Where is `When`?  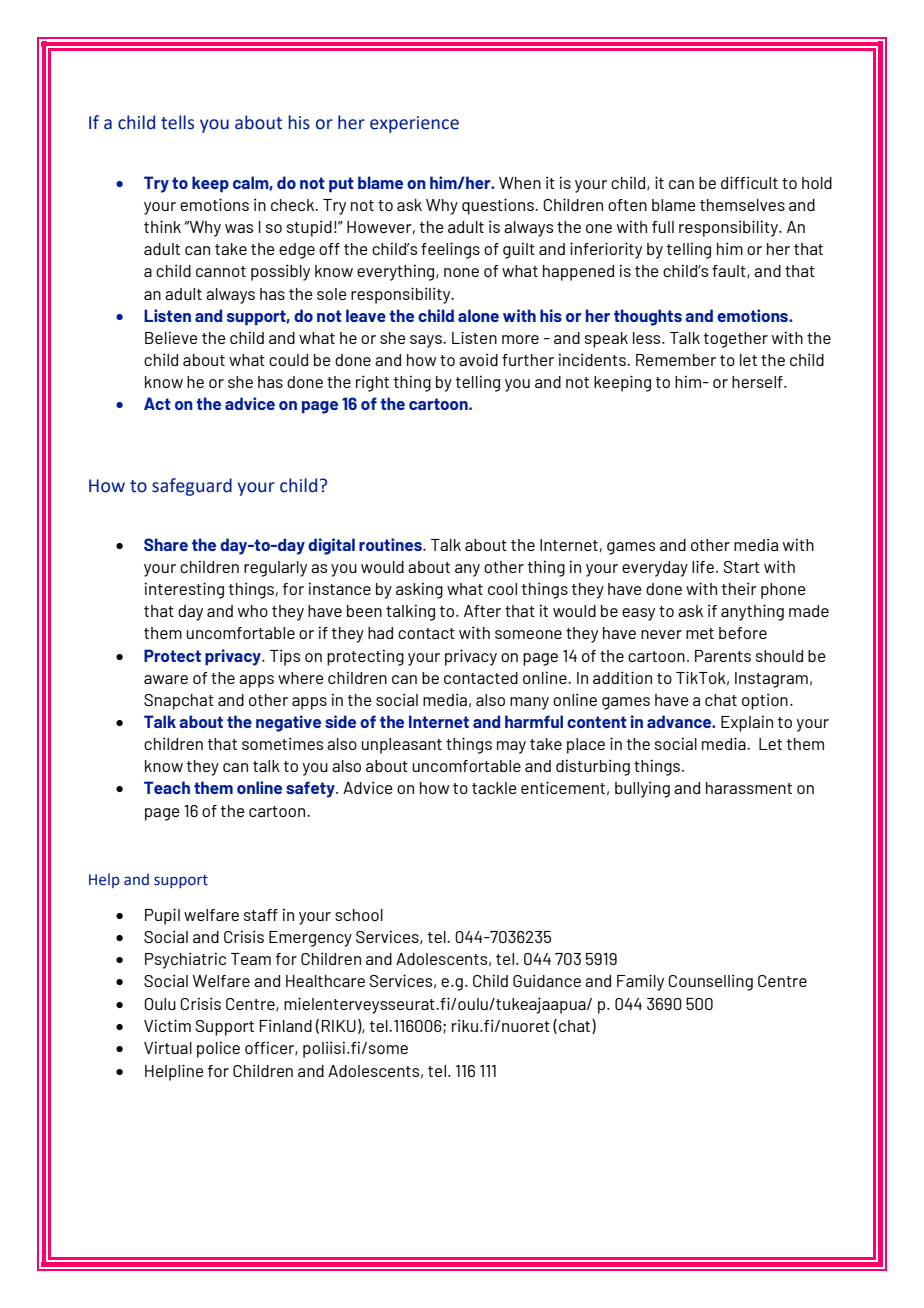
When is located at coordinates (520, 183).
